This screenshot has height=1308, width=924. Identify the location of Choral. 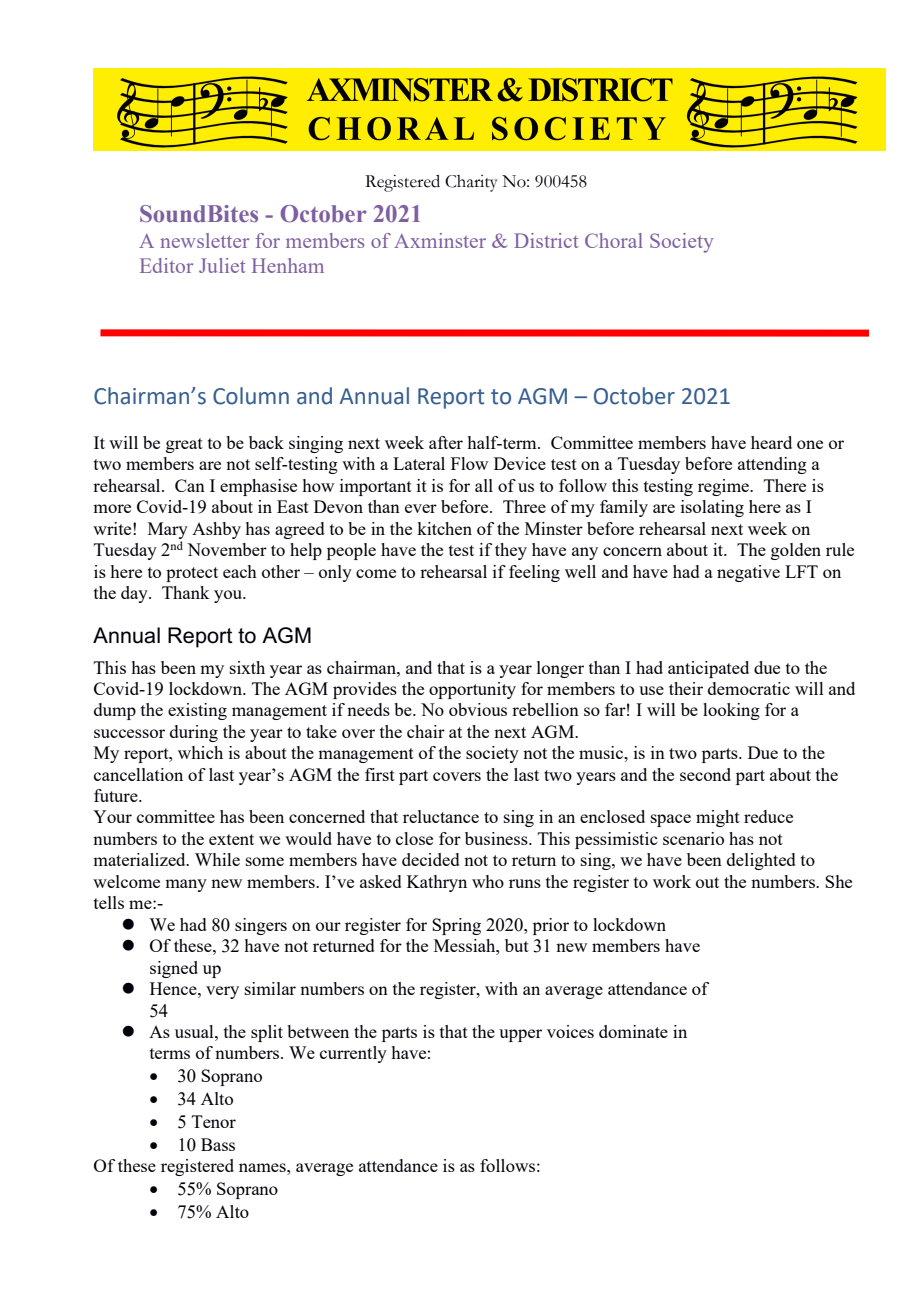
(614, 240).
